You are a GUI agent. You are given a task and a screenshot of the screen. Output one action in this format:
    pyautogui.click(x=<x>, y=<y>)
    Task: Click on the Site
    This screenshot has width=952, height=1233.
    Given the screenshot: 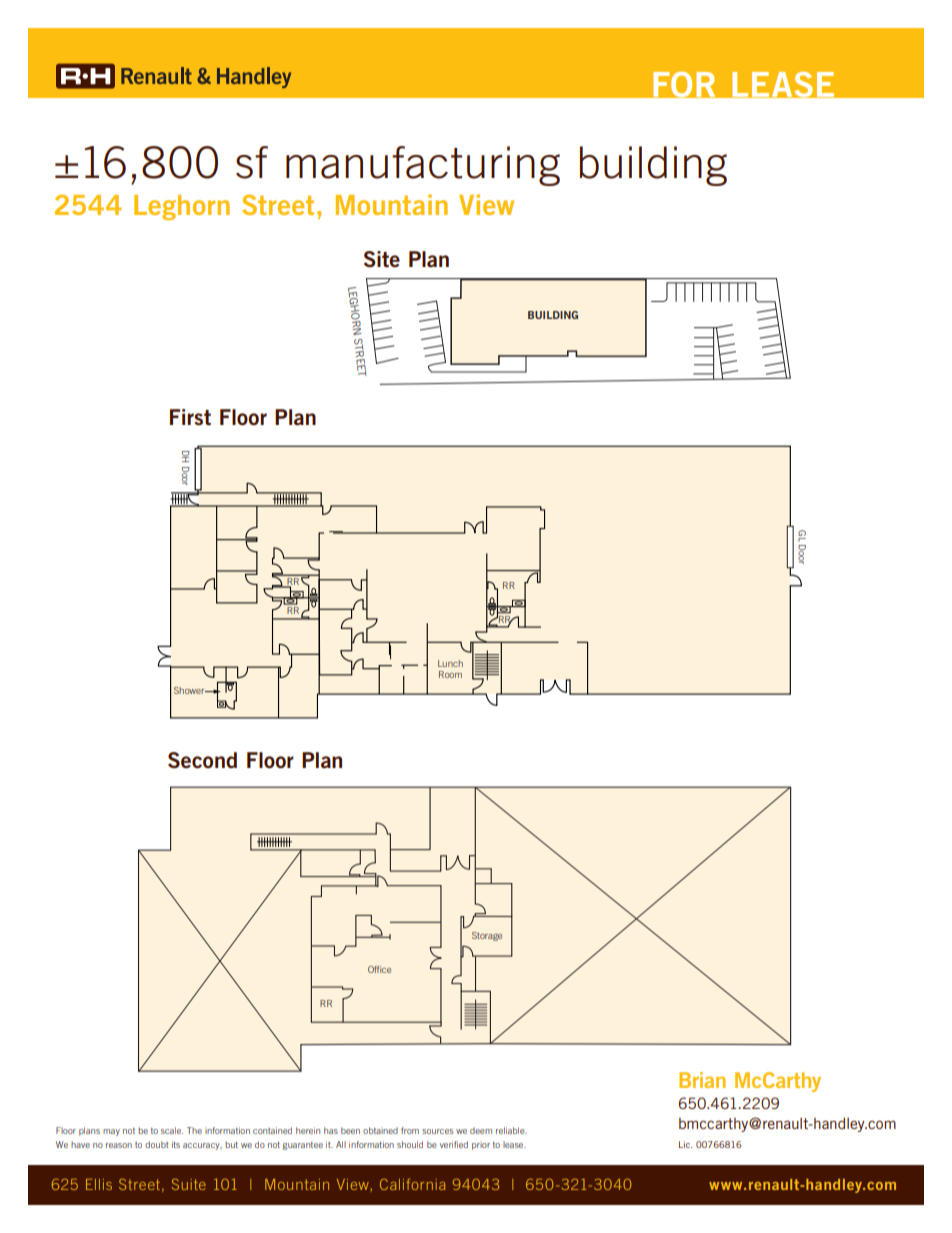 What is the action you would take?
    pyautogui.click(x=382, y=259)
